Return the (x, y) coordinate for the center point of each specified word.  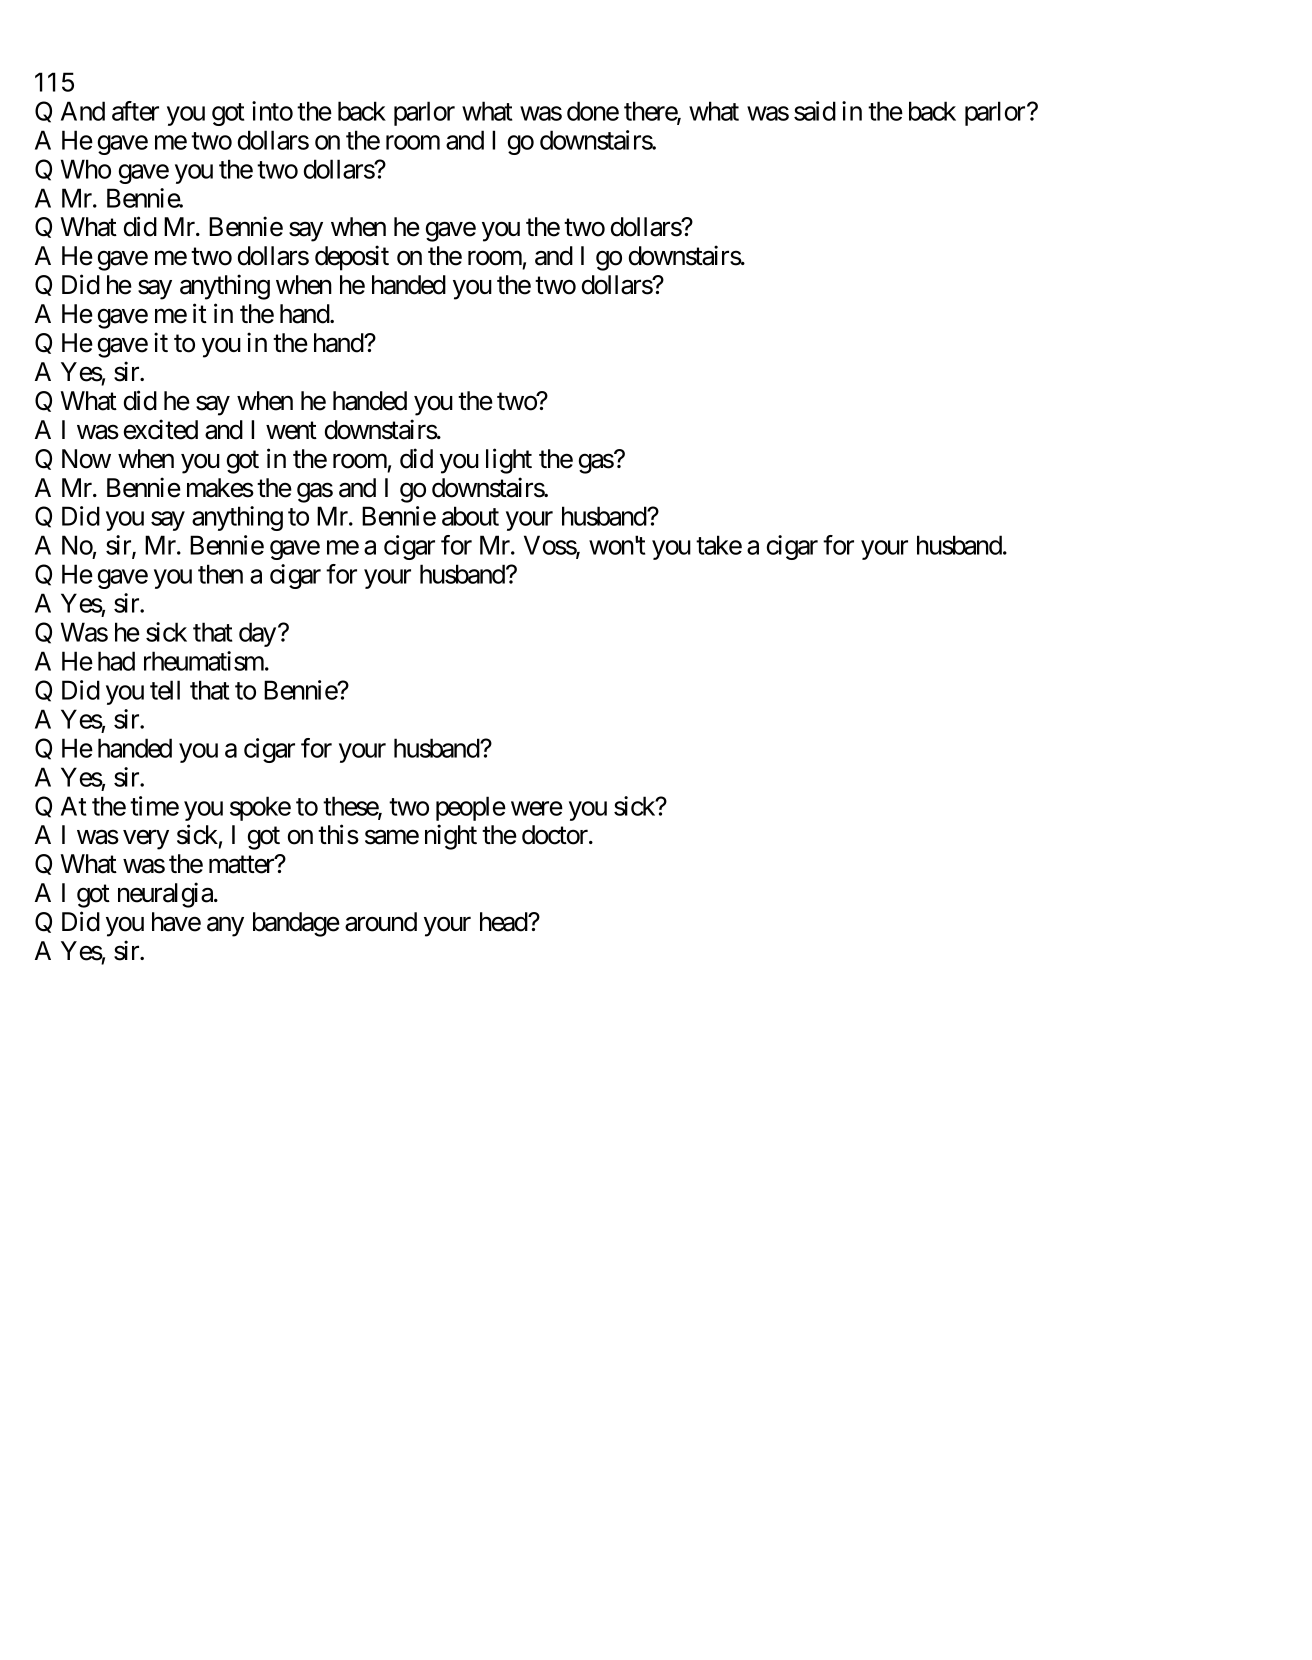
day (257, 634)
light (509, 461)
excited (161, 429)
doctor (556, 835)
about (470, 516)
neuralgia (165, 895)
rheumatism (205, 661)
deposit (352, 258)
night (451, 837)
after (135, 111)
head (504, 922)
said (815, 111)
